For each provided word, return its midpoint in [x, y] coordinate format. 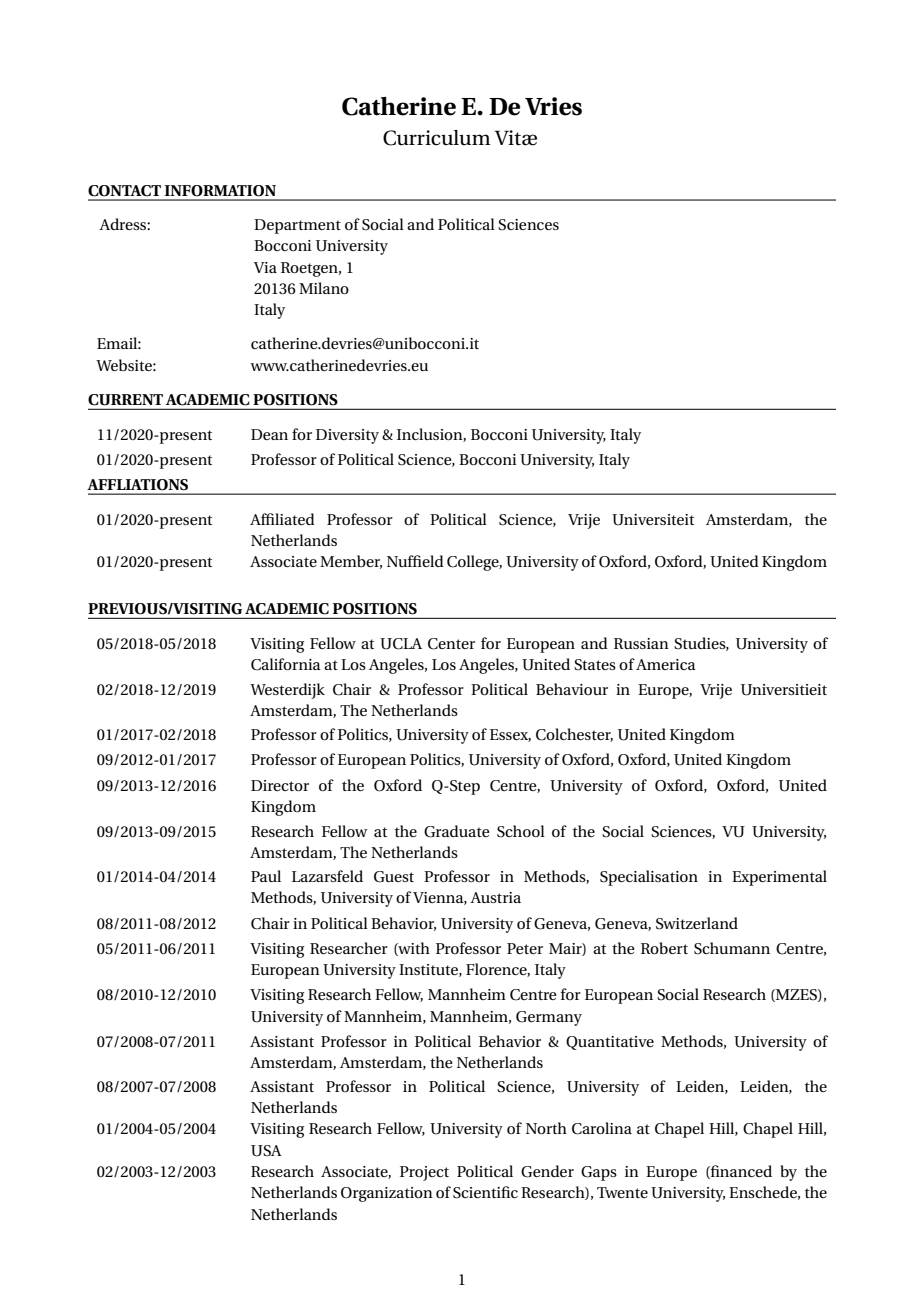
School [521, 831]
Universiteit [653, 520]
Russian [641, 643]
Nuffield [415, 561]
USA [266, 1151]
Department [297, 226]
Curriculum [437, 138]
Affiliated [282, 519]
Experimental [779, 878]
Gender [547, 1171]
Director [280, 785]
